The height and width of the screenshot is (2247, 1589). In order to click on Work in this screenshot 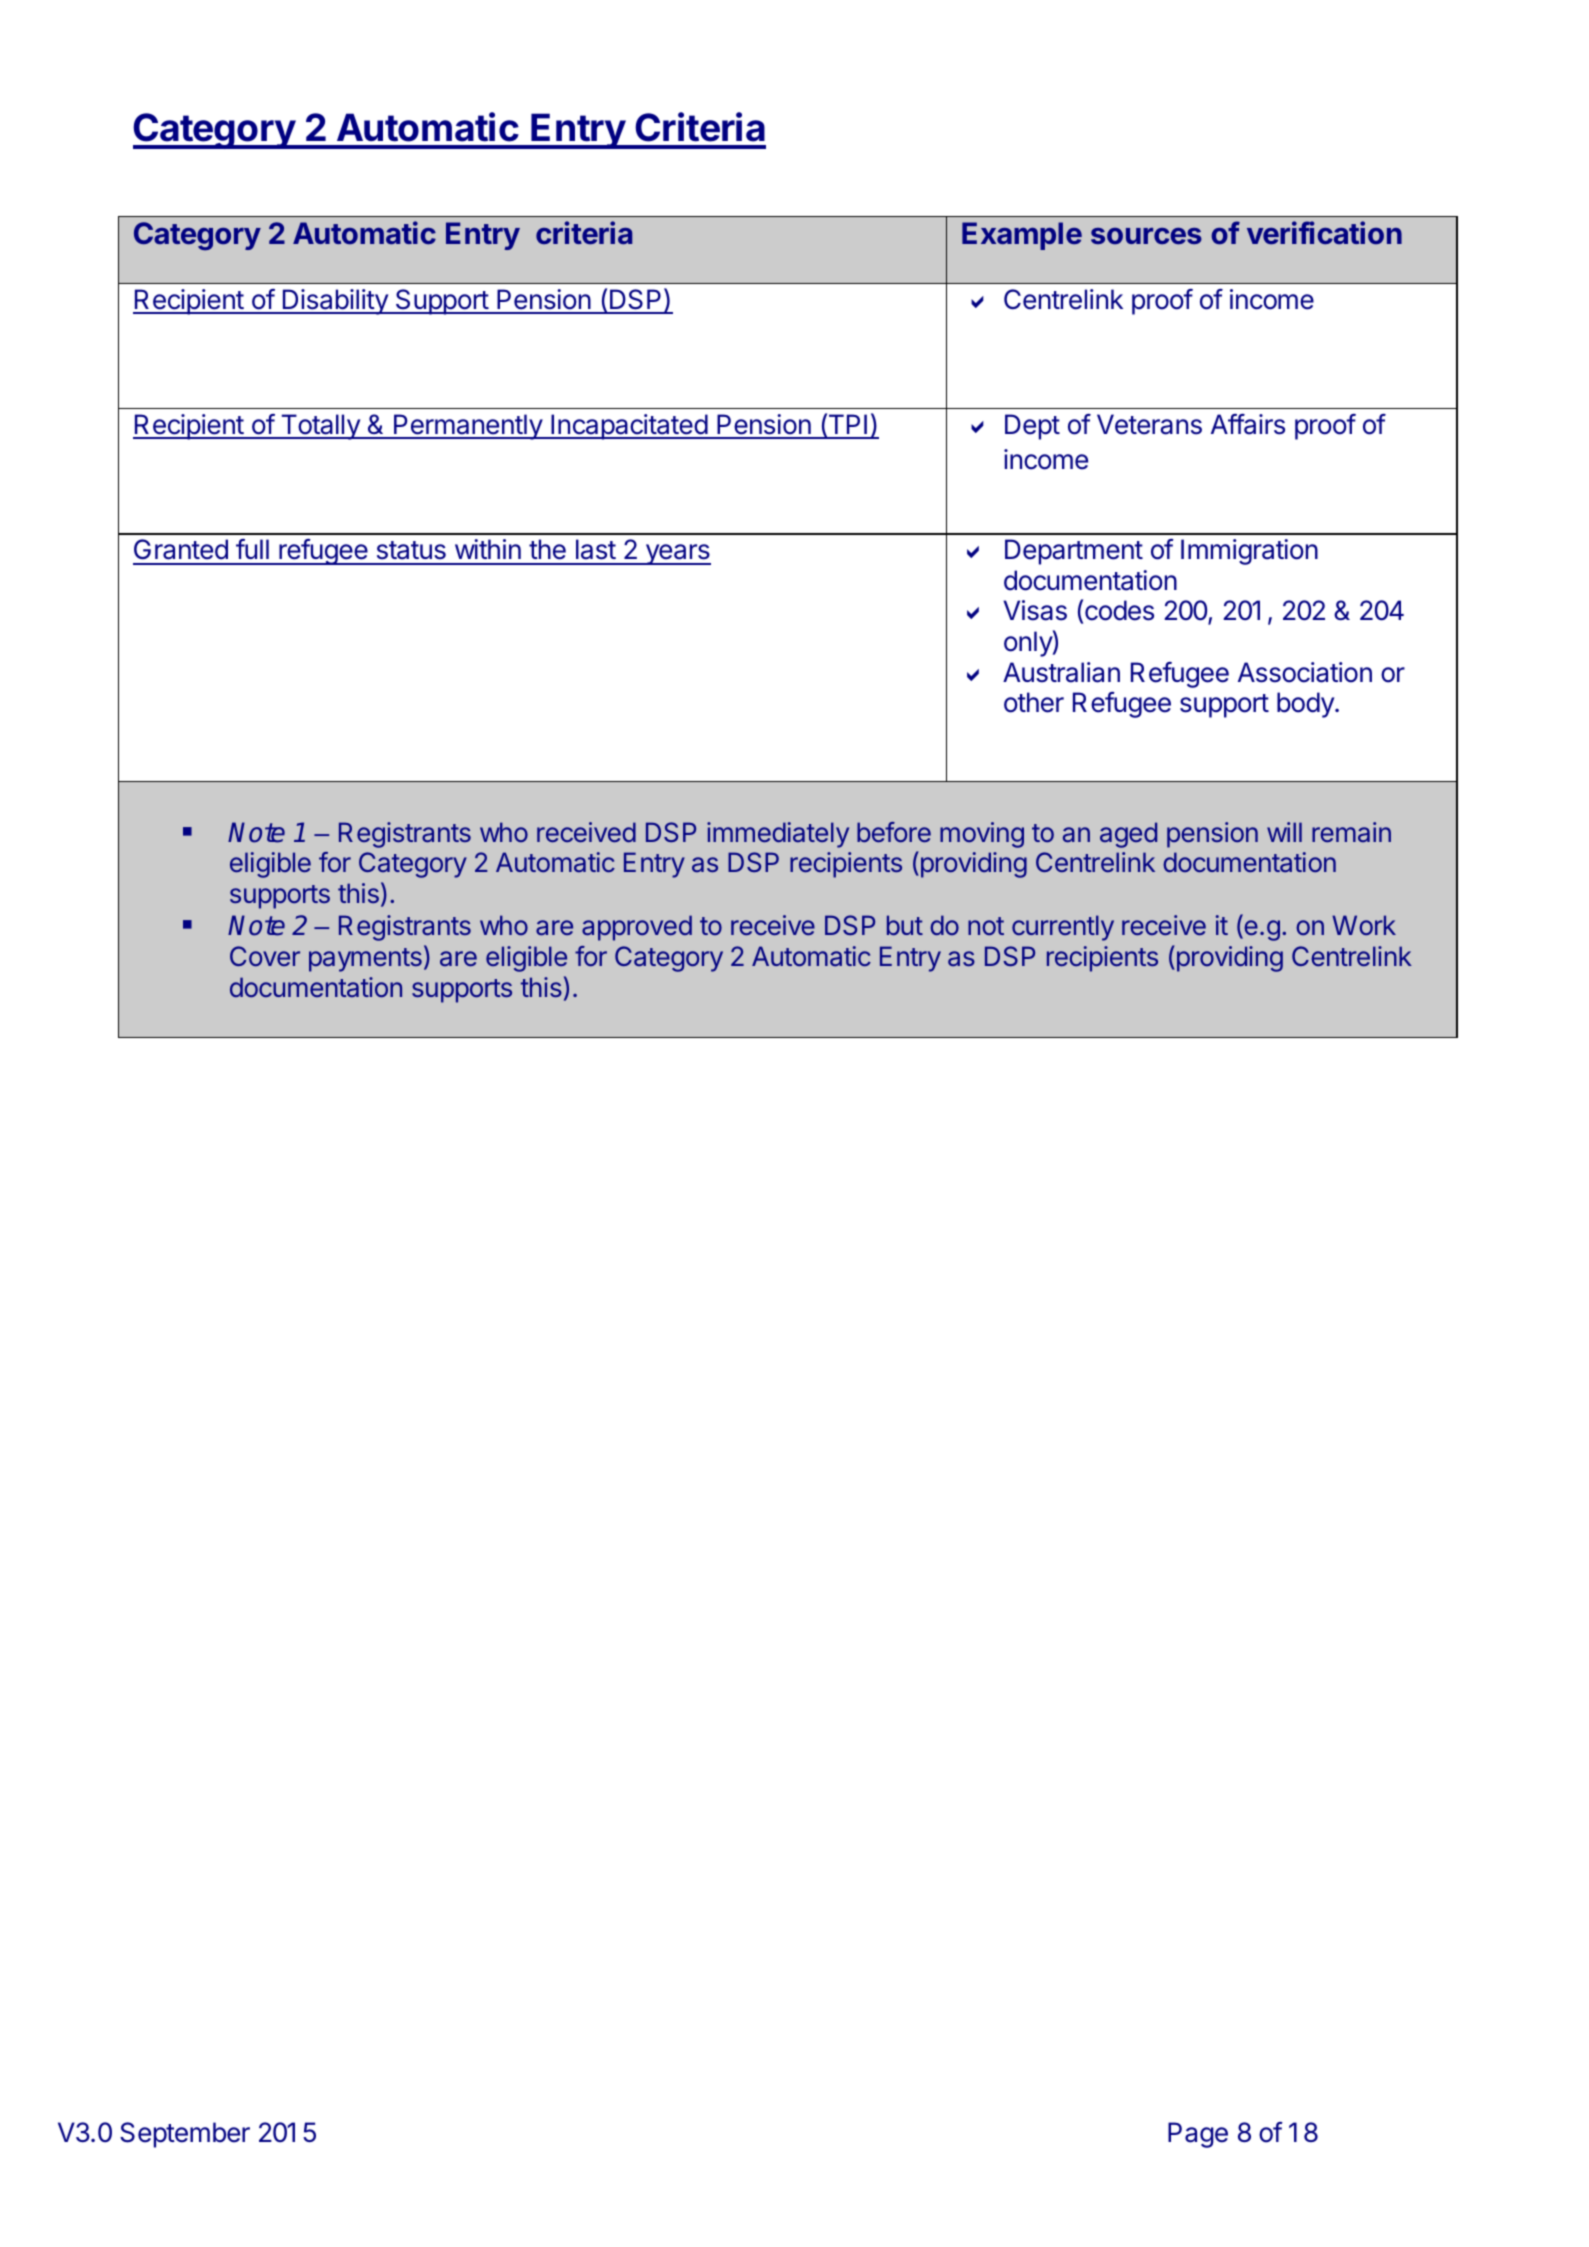, I will do `click(1364, 925)`.
